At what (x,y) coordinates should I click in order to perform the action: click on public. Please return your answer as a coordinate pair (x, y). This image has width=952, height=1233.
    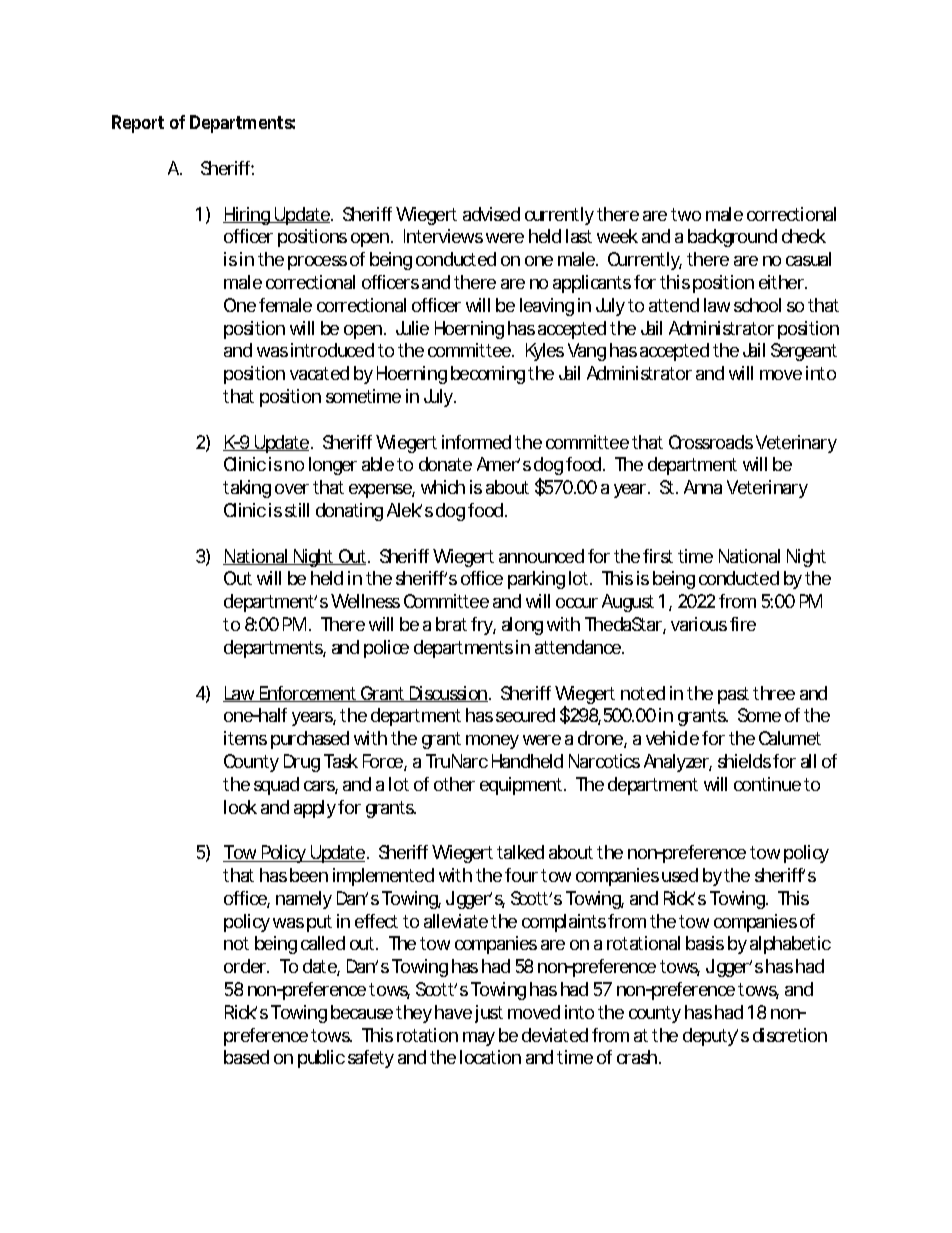
    Looking at the image, I should click on (321, 1059).
